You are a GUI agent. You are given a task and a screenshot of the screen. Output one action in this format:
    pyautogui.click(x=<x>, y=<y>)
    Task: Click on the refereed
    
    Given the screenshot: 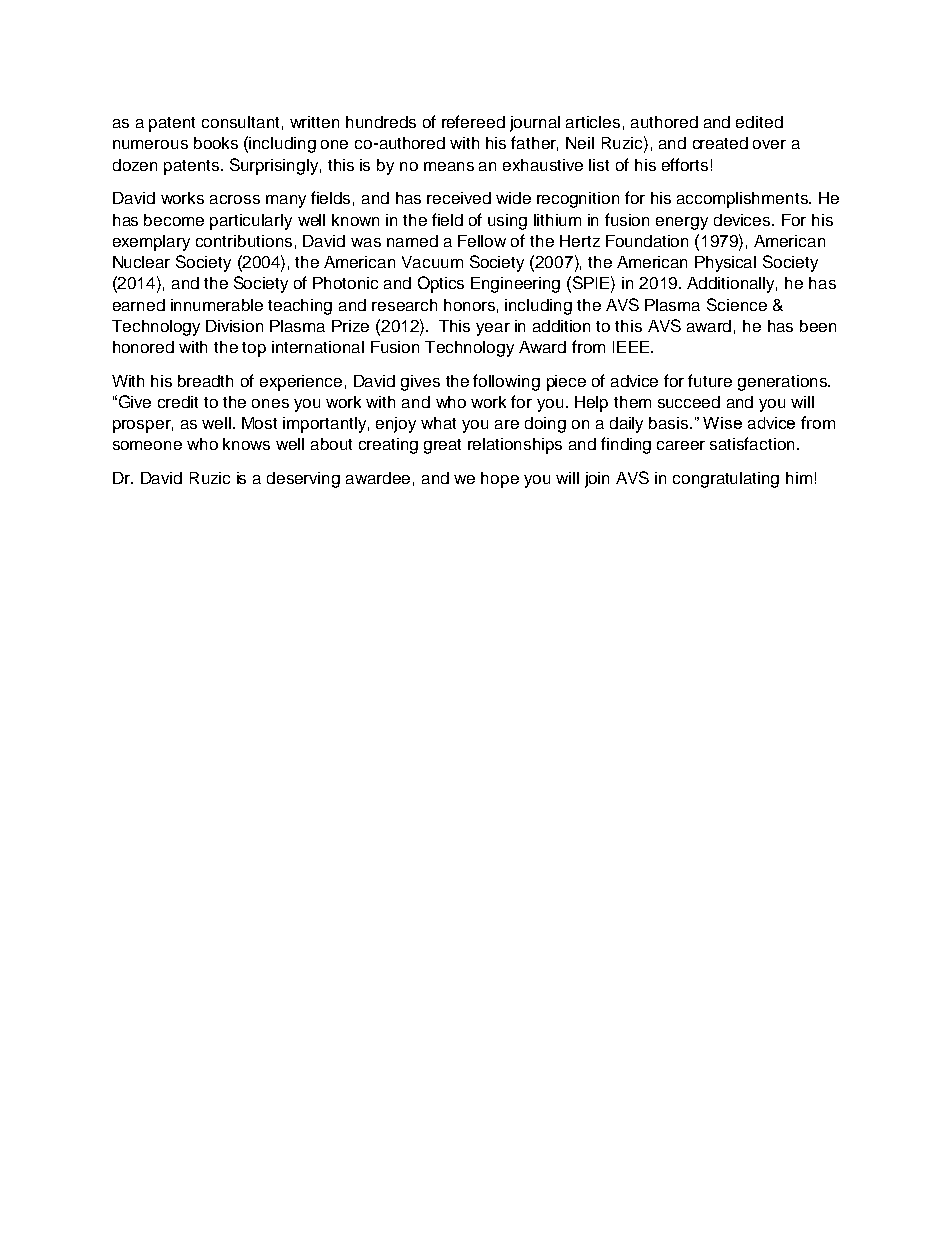 What is the action you would take?
    pyautogui.click(x=473, y=121)
